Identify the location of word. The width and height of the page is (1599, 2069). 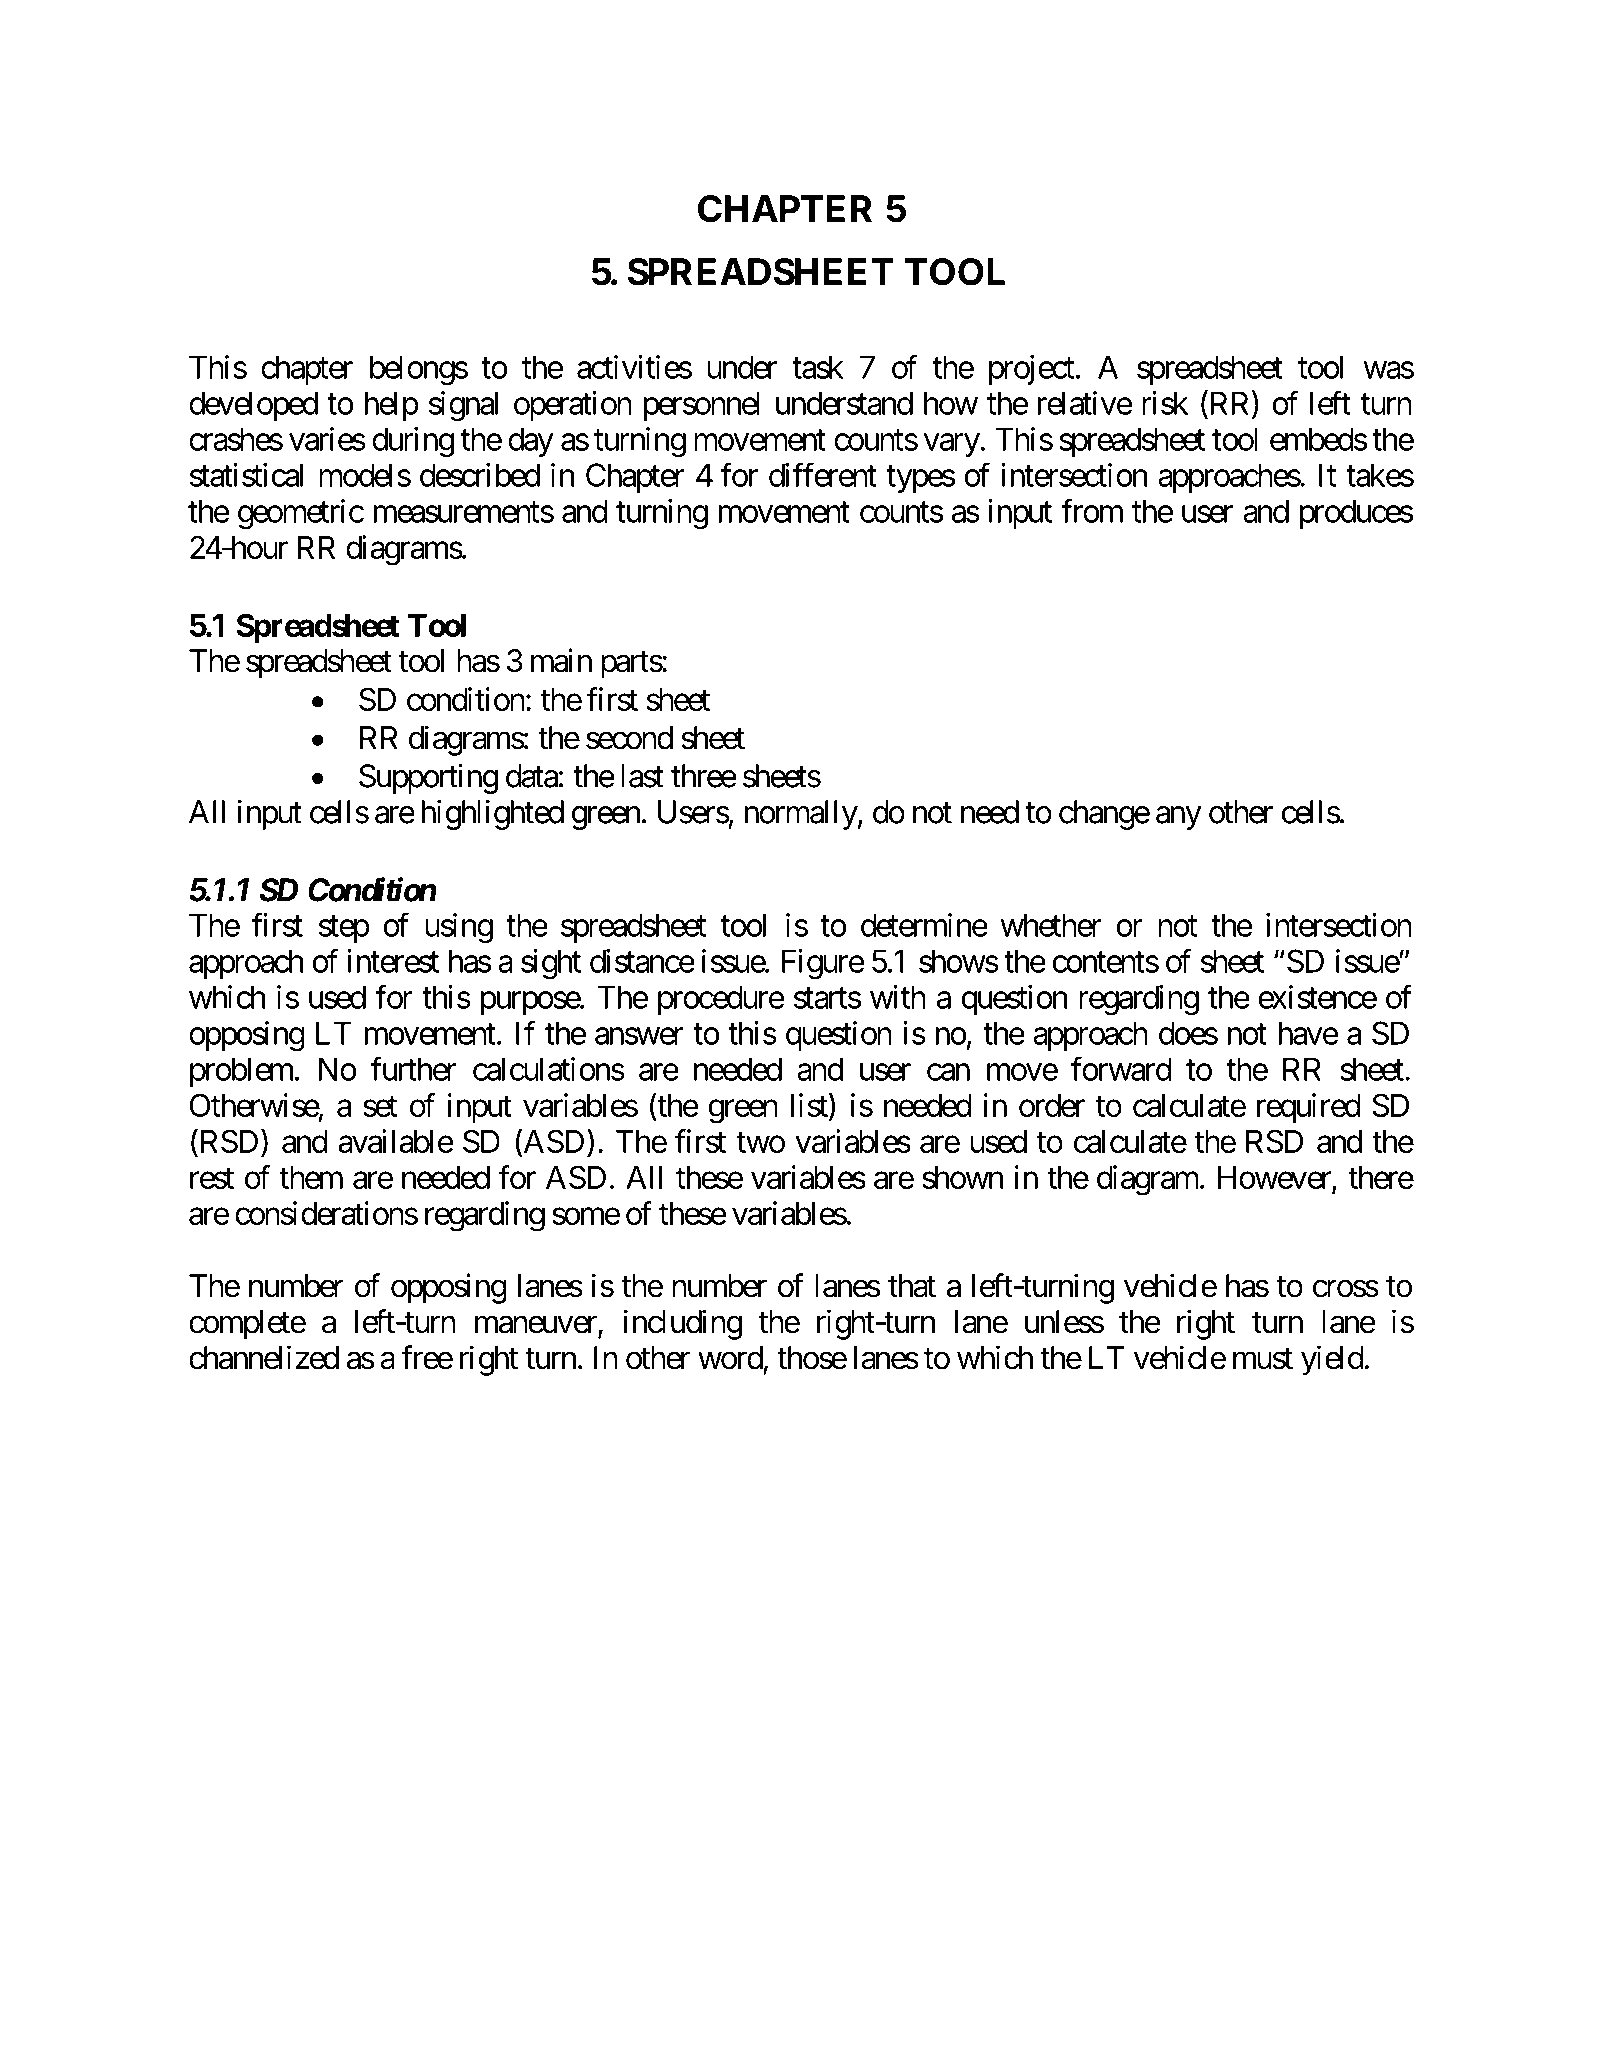
(730, 1358).
